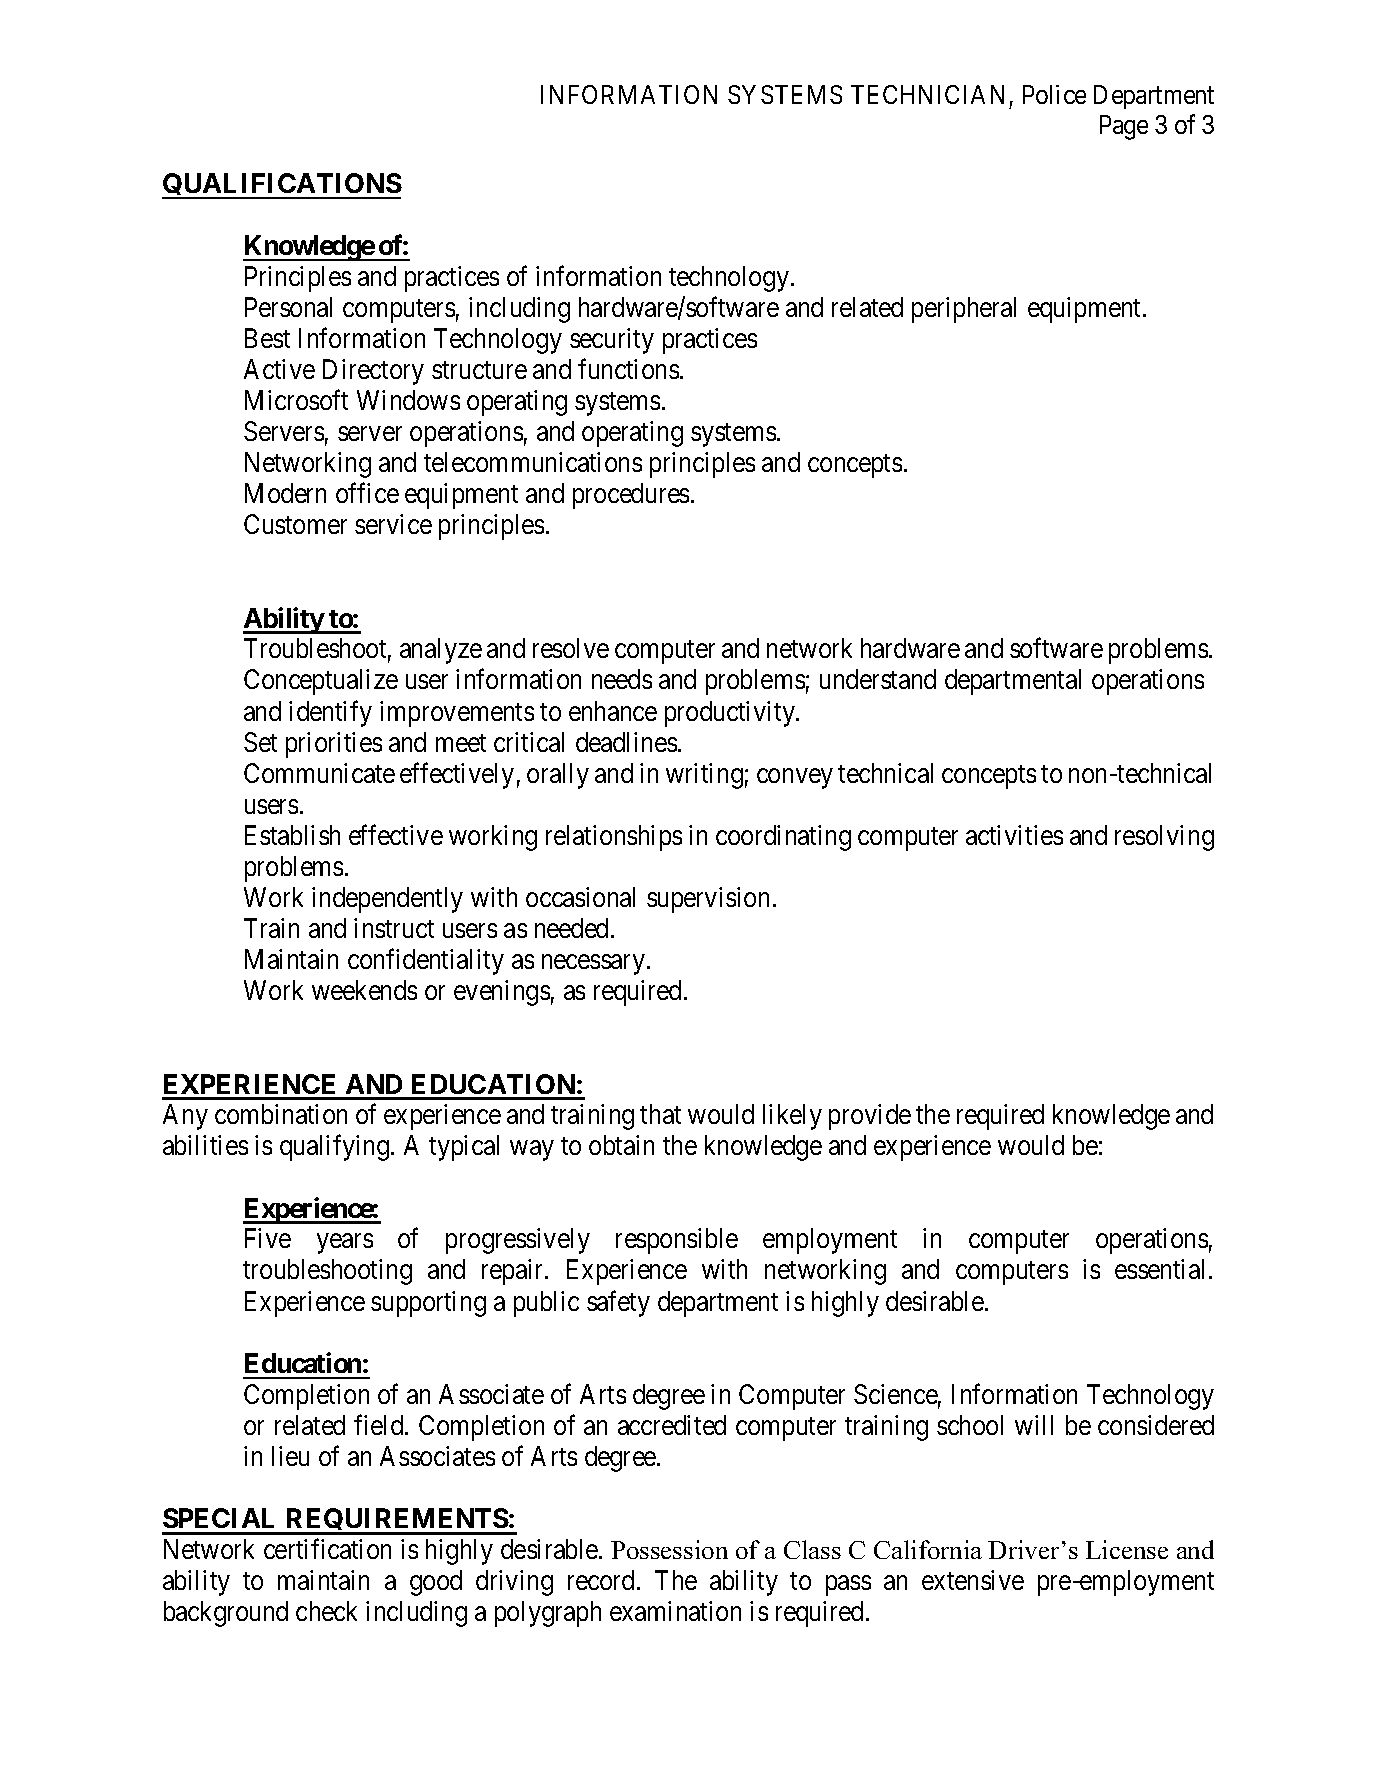 The width and height of the screenshot is (1377, 1782). What do you see at coordinates (327, 1549) in the screenshot?
I see `certification` at bounding box center [327, 1549].
